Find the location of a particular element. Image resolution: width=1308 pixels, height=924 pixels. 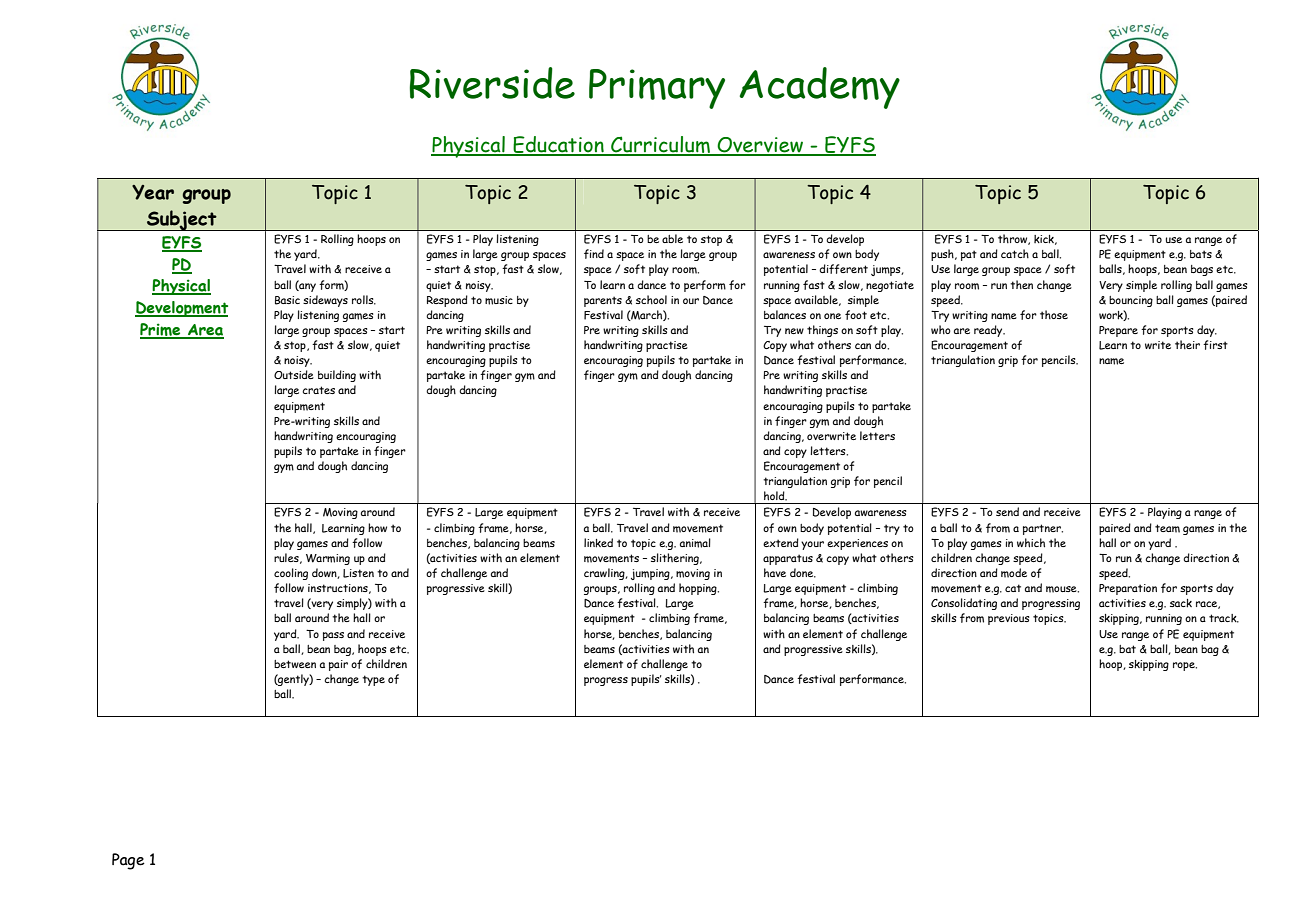

cooling is located at coordinates (291, 574).
